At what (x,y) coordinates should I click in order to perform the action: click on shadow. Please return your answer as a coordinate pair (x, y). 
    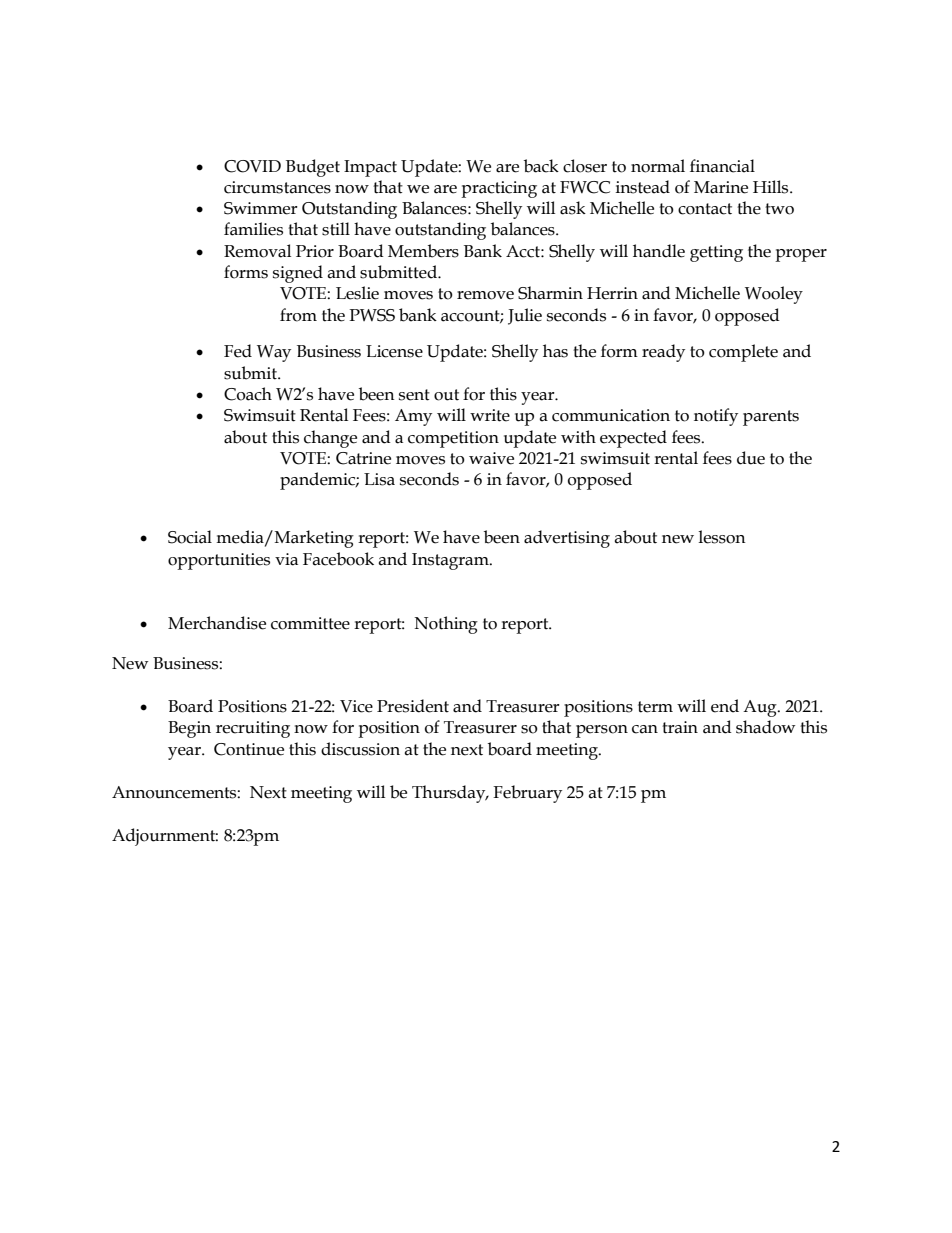
    Looking at the image, I should click on (765, 727).
